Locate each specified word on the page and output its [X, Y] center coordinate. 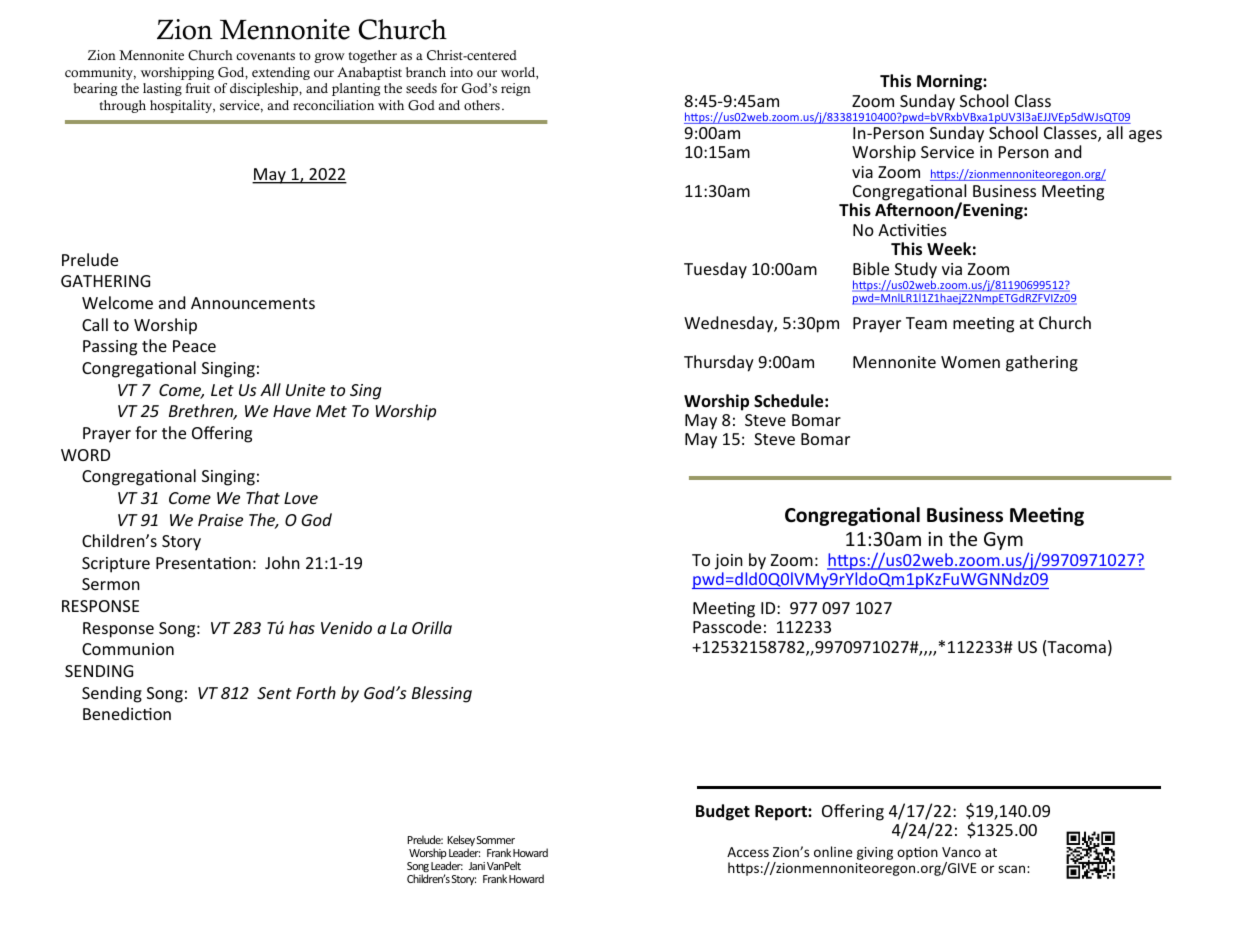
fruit [198, 88]
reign [516, 89]
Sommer [496, 840]
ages [1145, 136]
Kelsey [461, 842]
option [917, 853]
